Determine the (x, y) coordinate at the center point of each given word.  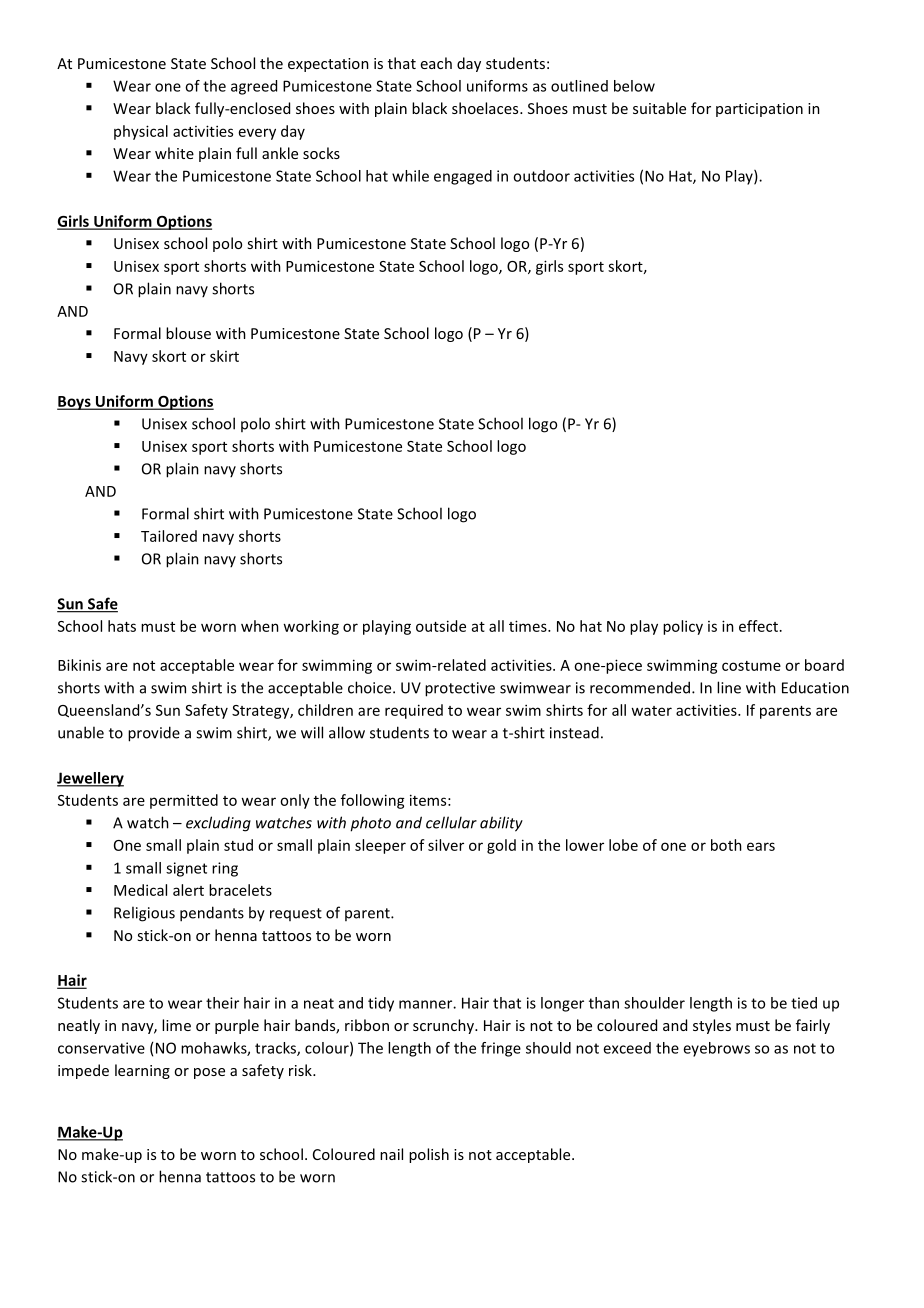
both (726, 845)
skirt (224, 356)
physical (141, 132)
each (436, 63)
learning (142, 1071)
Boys (75, 403)
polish (429, 1155)
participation (759, 110)
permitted (184, 801)
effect (758, 626)
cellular (451, 822)
